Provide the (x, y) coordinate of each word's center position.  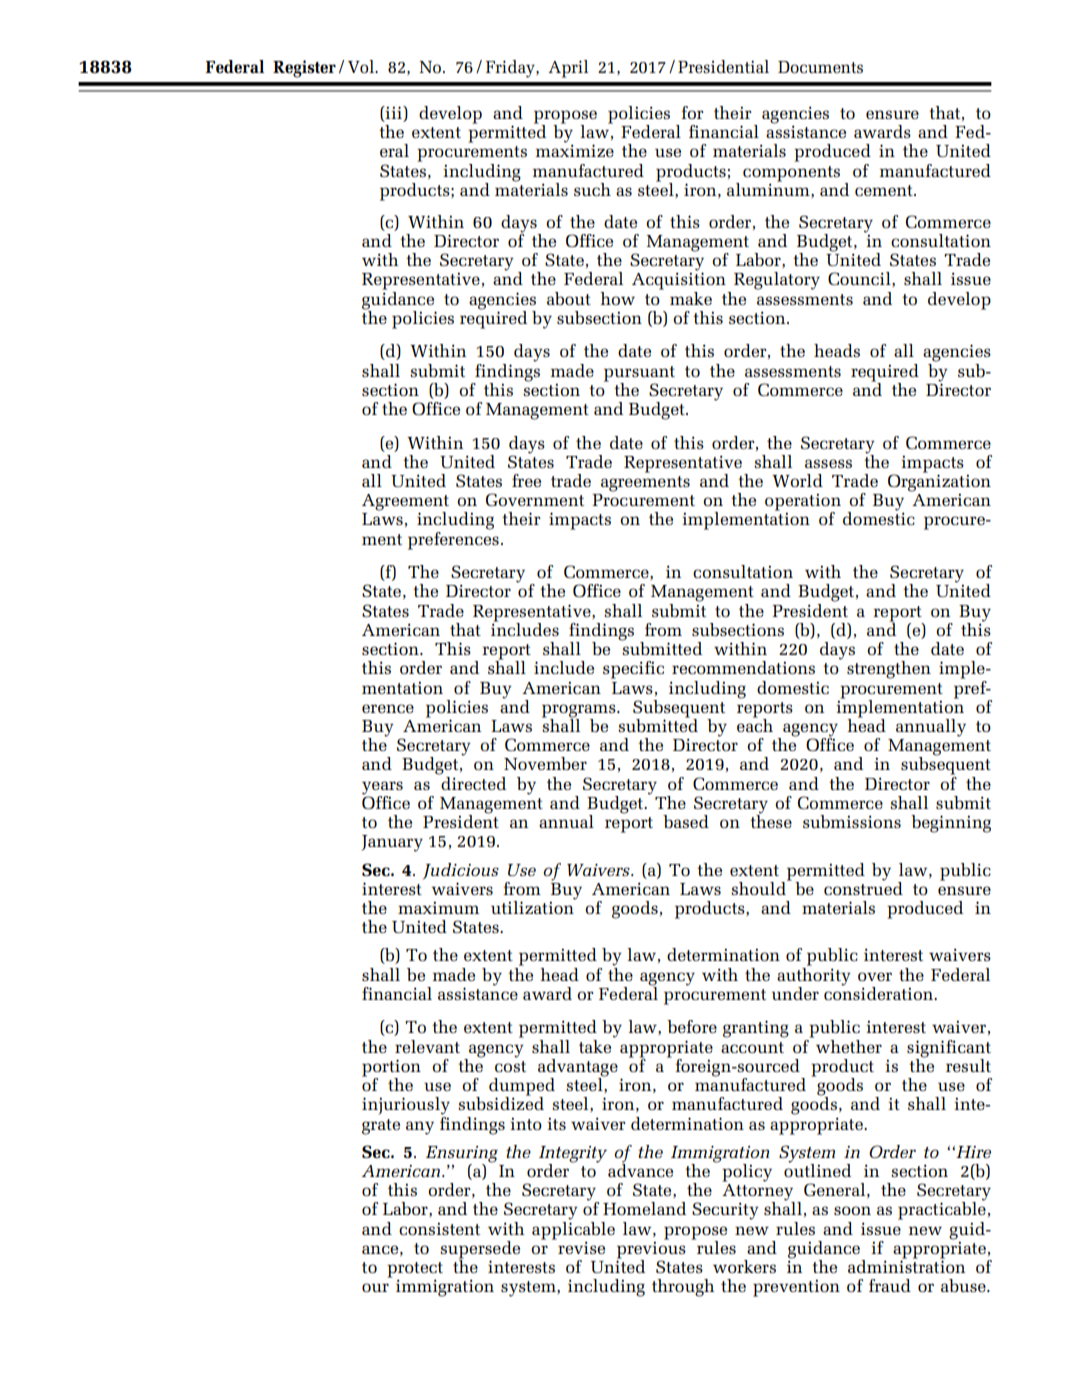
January (392, 843)
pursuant (639, 375)
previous (651, 1250)
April (568, 69)
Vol (362, 66)
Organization (939, 483)
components (791, 174)
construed (863, 887)
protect (415, 1271)
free (526, 480)
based (686, 821)
